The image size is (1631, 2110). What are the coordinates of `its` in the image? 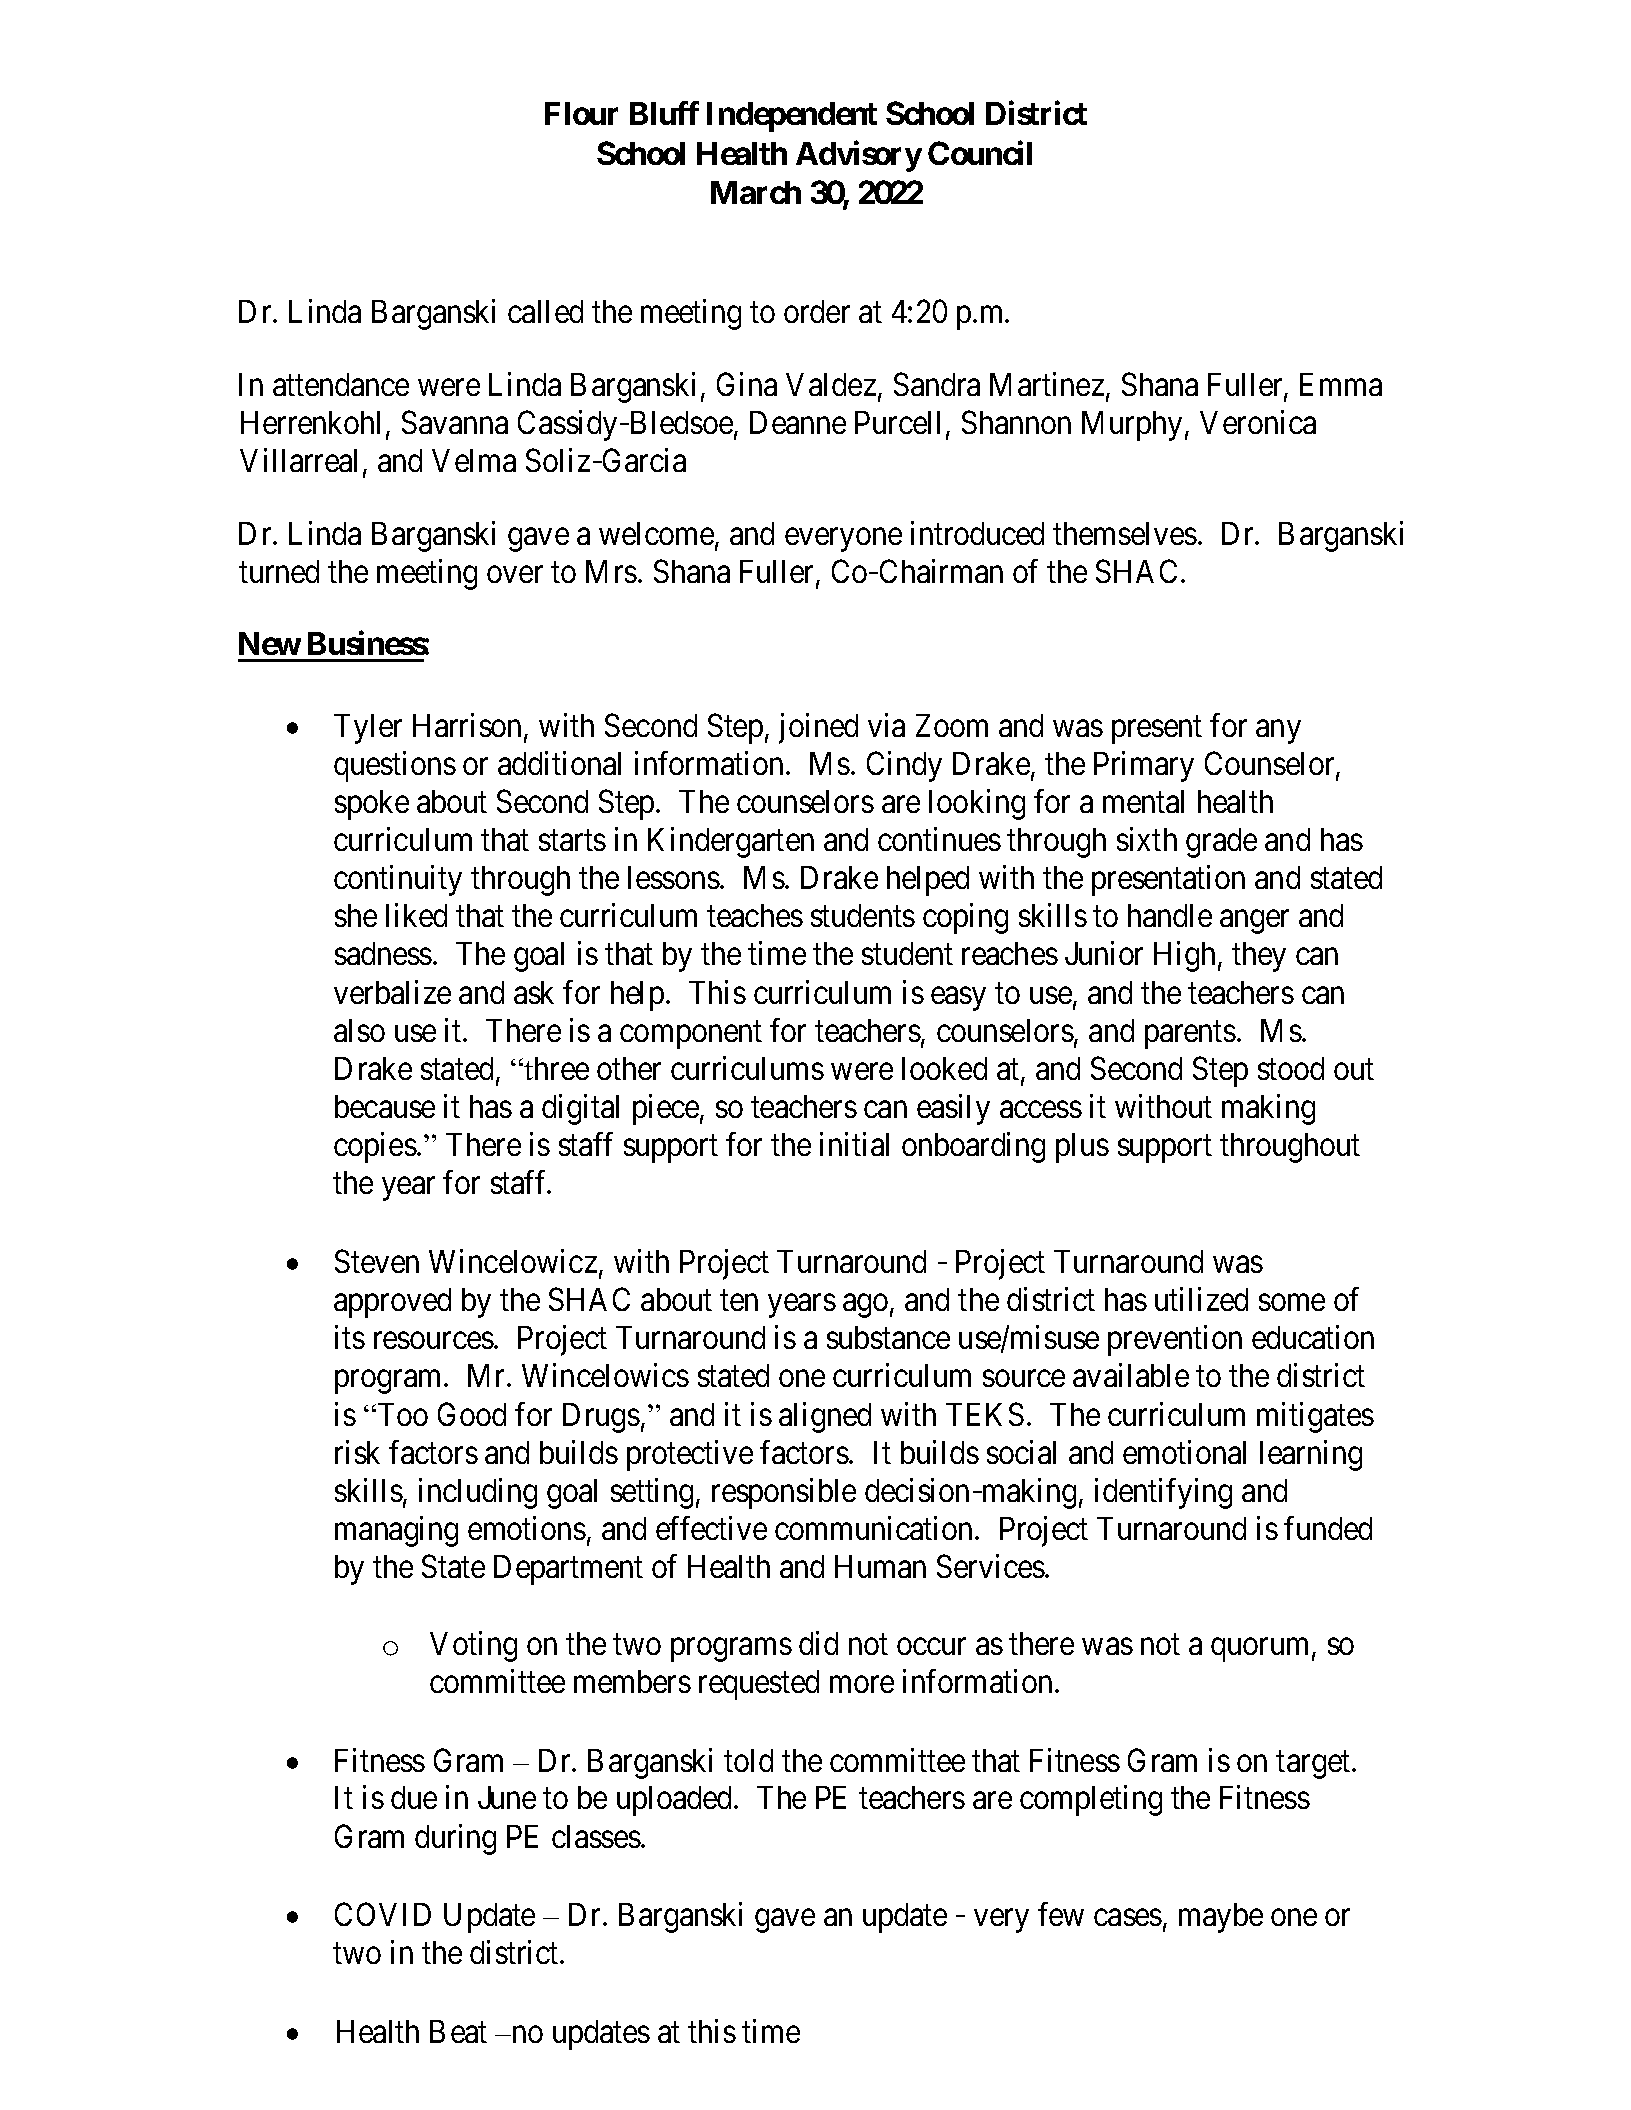 It's located at (350, 1337).
